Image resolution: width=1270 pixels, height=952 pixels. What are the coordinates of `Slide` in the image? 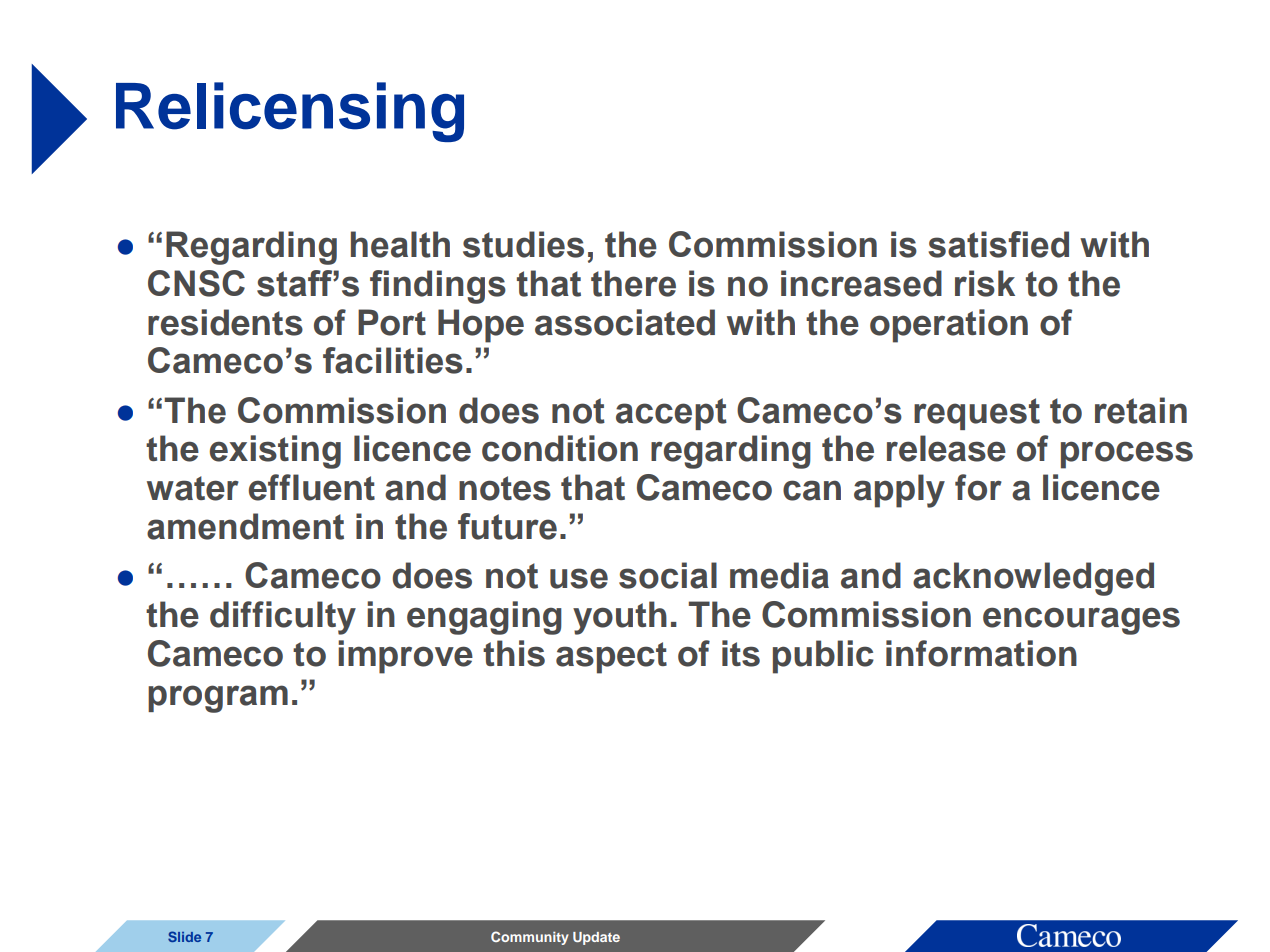 It's located at (184, 936).
